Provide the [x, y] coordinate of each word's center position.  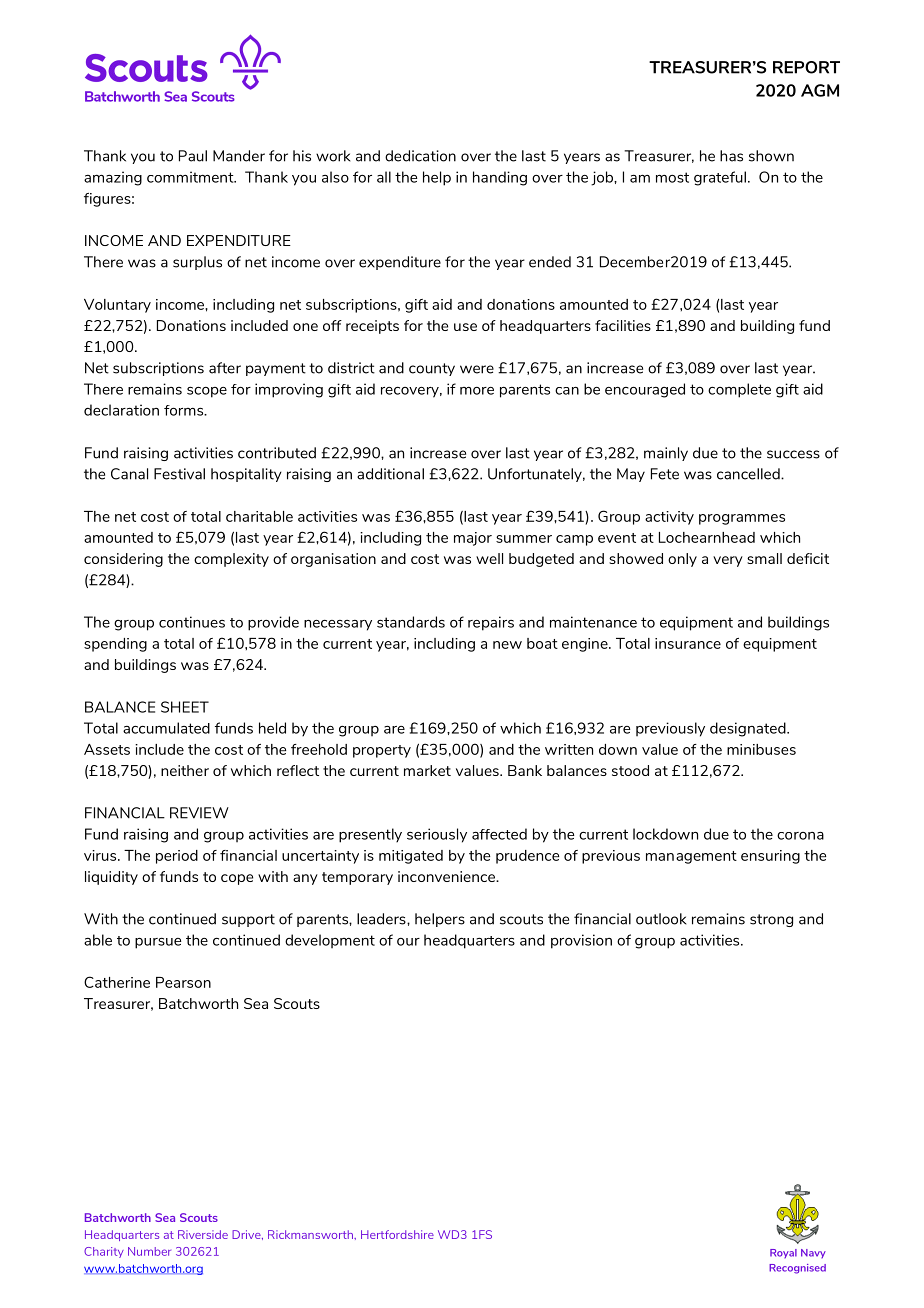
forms [185, 410]
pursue [158, 943]
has [731, 156]
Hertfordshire [397, 1234]
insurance [688, 643]
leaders [382, 919]
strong [771, 920]
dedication [420, 156]
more [477, 391]
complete [739, 390]
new [507, 645]
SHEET [185, 707]
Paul [193, 156]
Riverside [203, 1234]
